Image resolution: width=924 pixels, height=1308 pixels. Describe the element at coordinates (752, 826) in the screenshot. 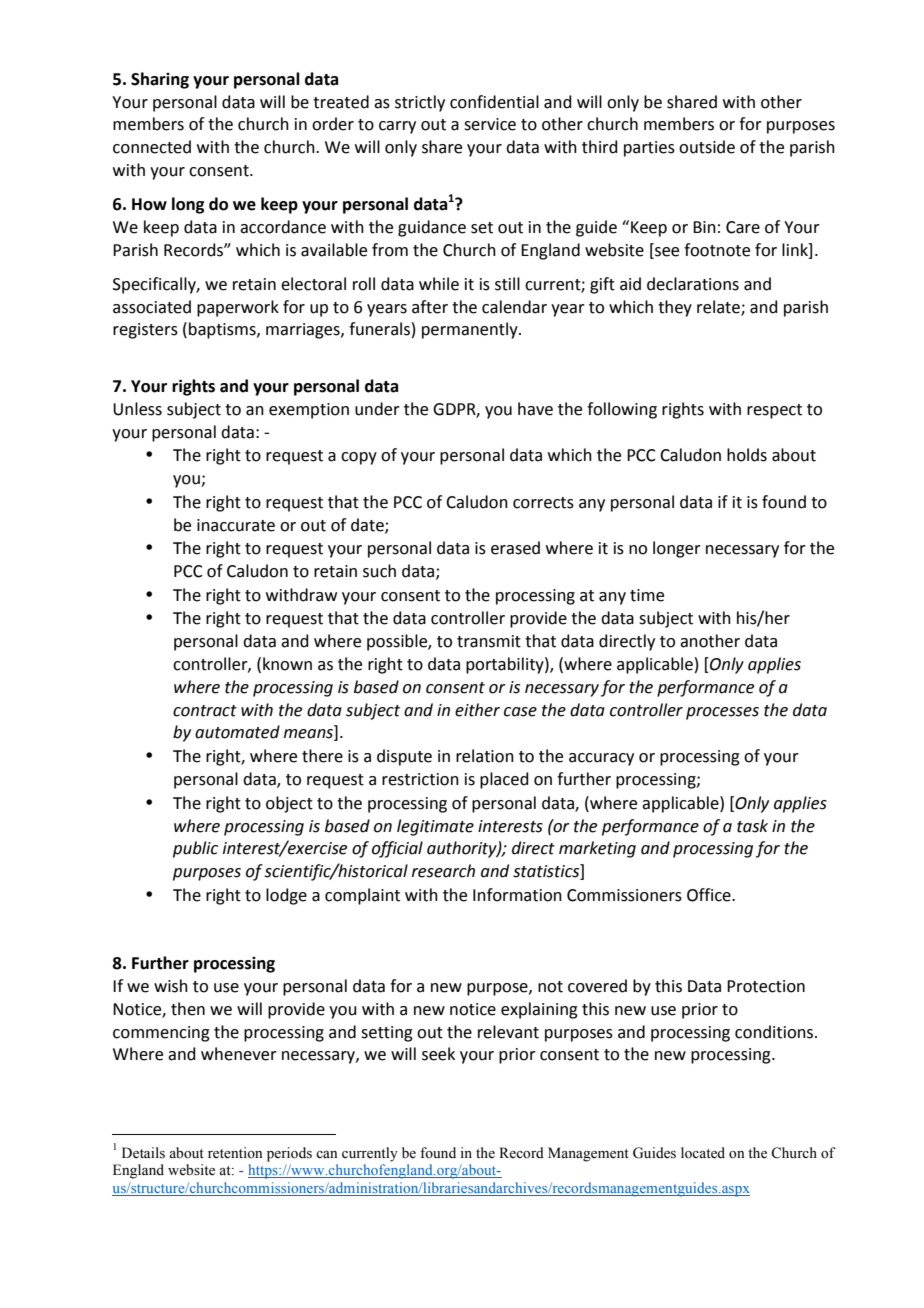

I see `task` at that location.
